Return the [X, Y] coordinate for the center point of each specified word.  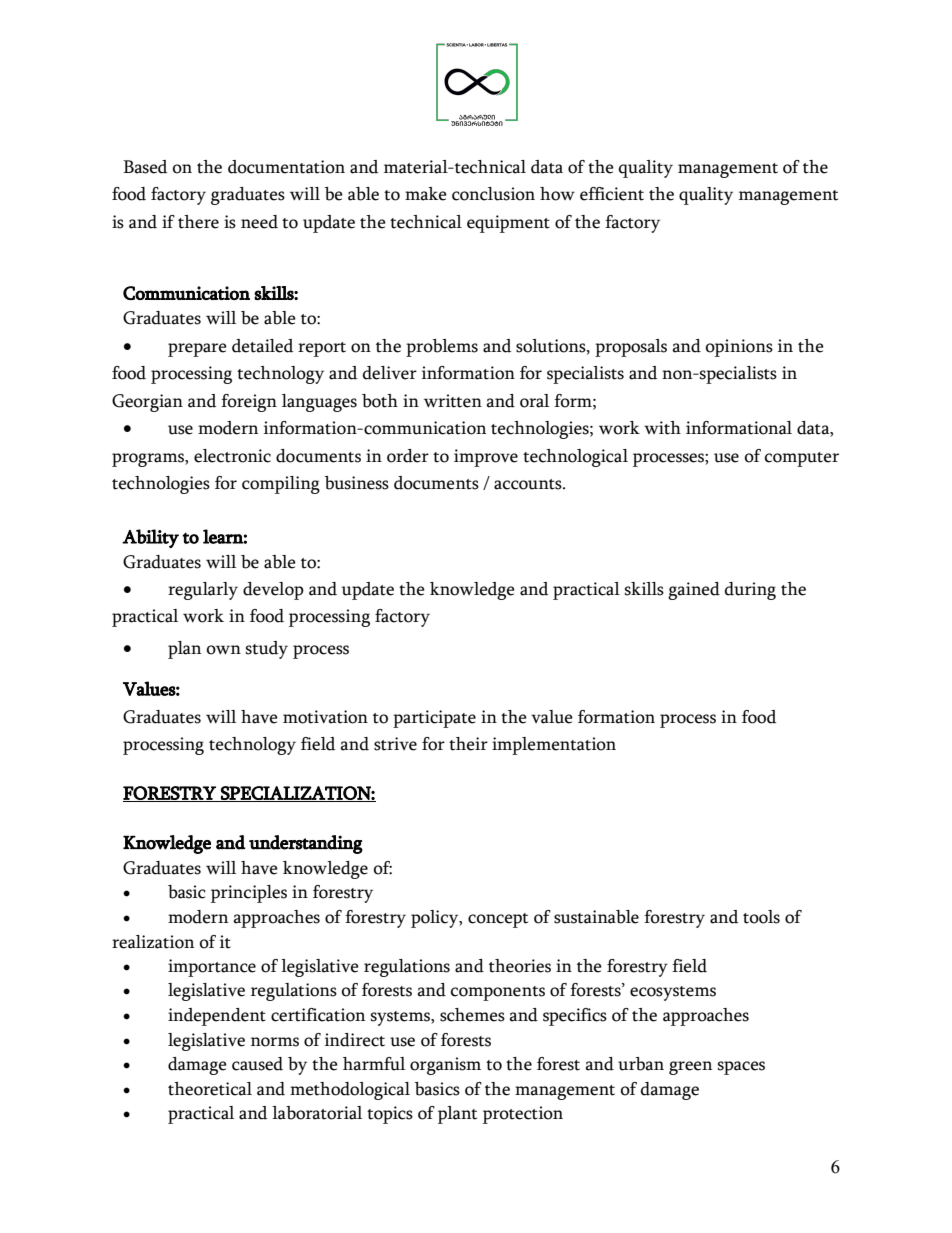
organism [445, 1066]
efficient [612, 194]
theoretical [210, 1089]
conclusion [493, 194]
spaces [741, 1068]
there [198, 222]
